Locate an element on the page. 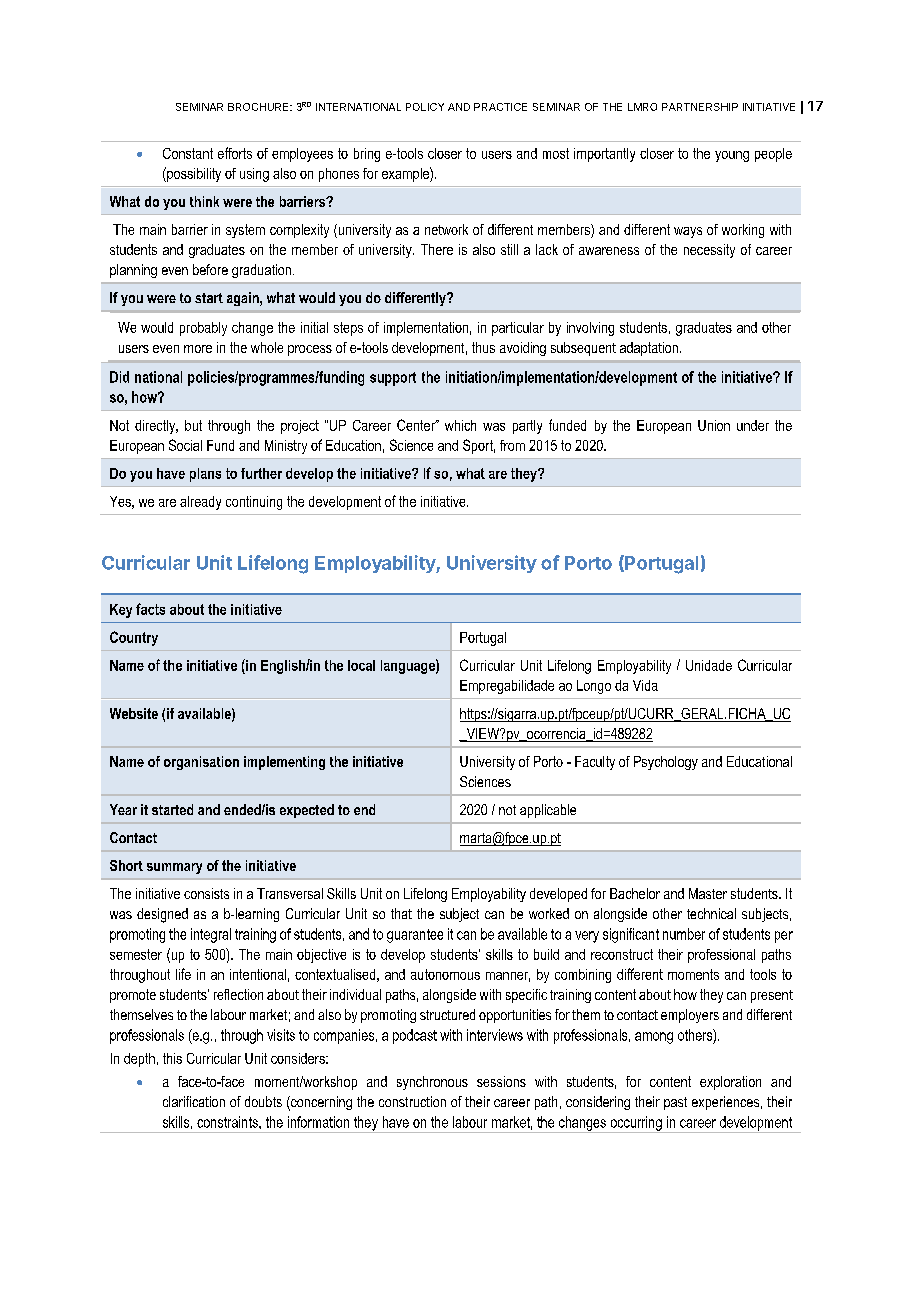 Image resolution: width=924 pixels, height=1308 pixels. more is located at coordinates (198, 349).
